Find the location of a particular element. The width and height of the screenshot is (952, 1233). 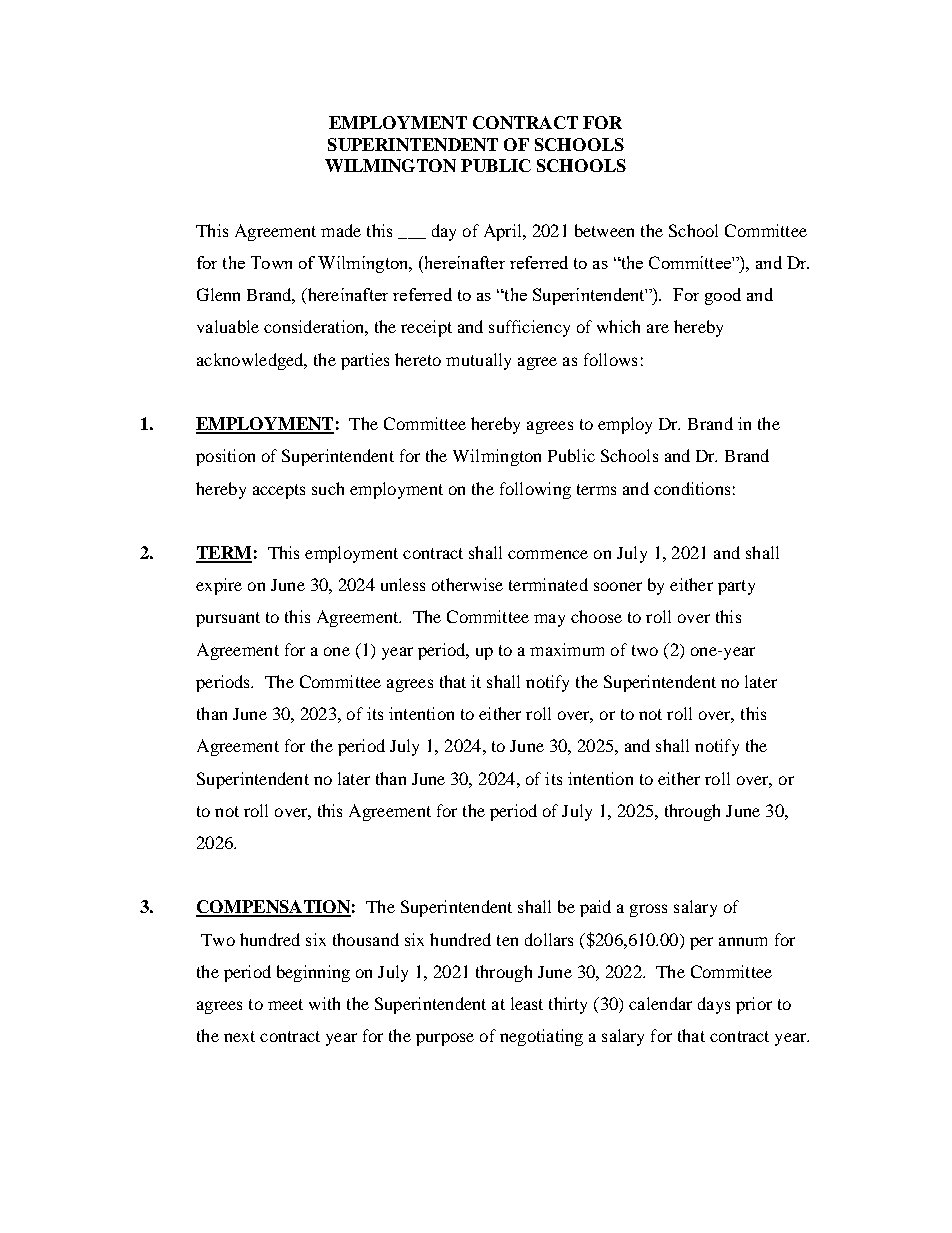

April is located at coordinates (504, 232).
